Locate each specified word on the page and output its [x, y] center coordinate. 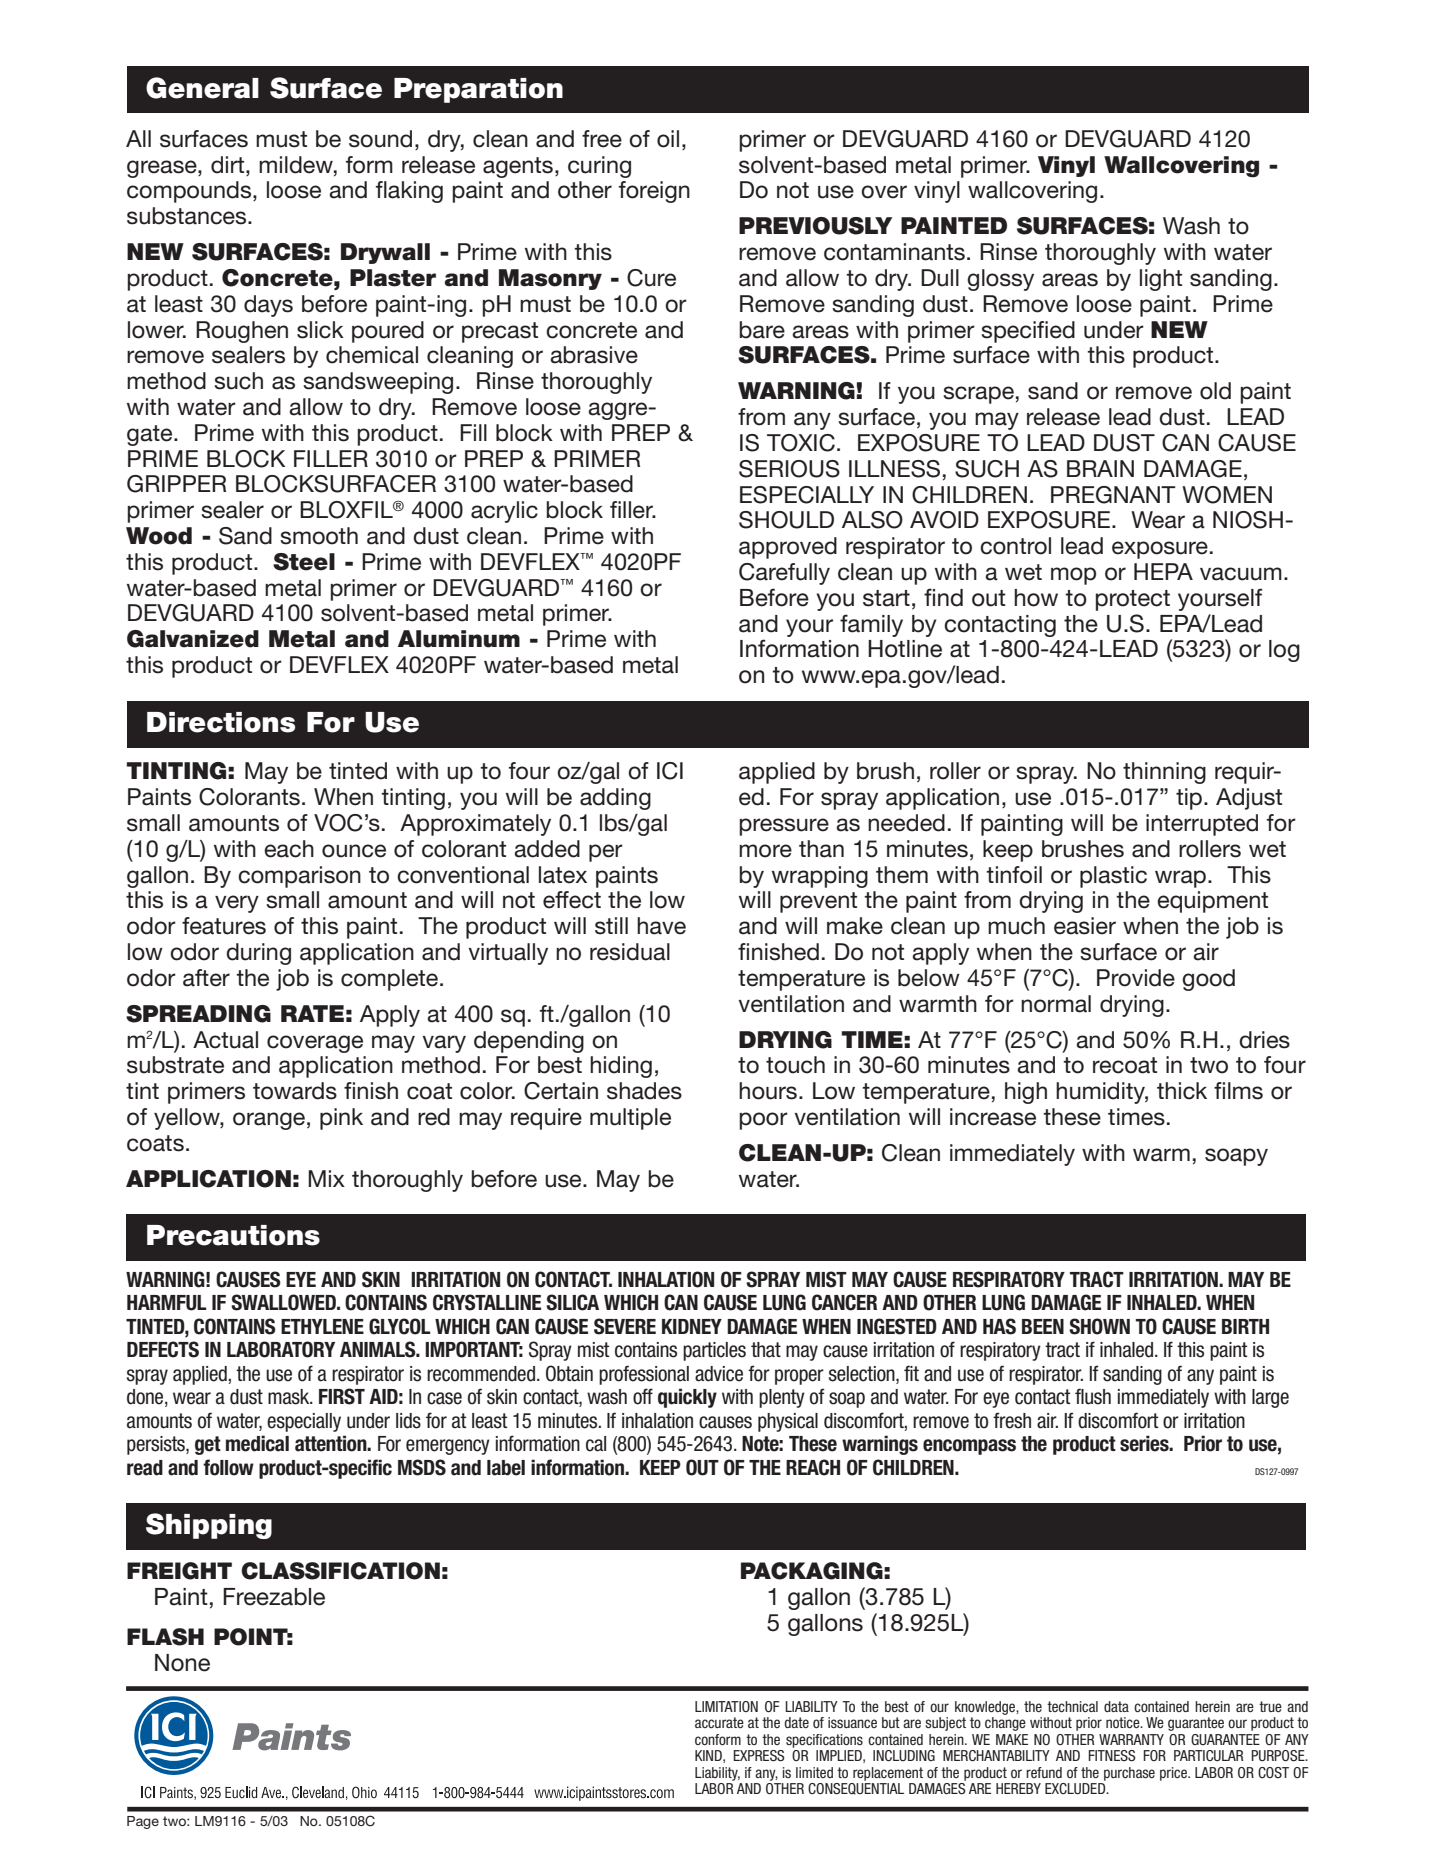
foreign [654, 192]
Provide [1136, 978]
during [258, 954]
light [1161, 280]
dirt [229, 165]
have [661, 926]
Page [143, 1822]
